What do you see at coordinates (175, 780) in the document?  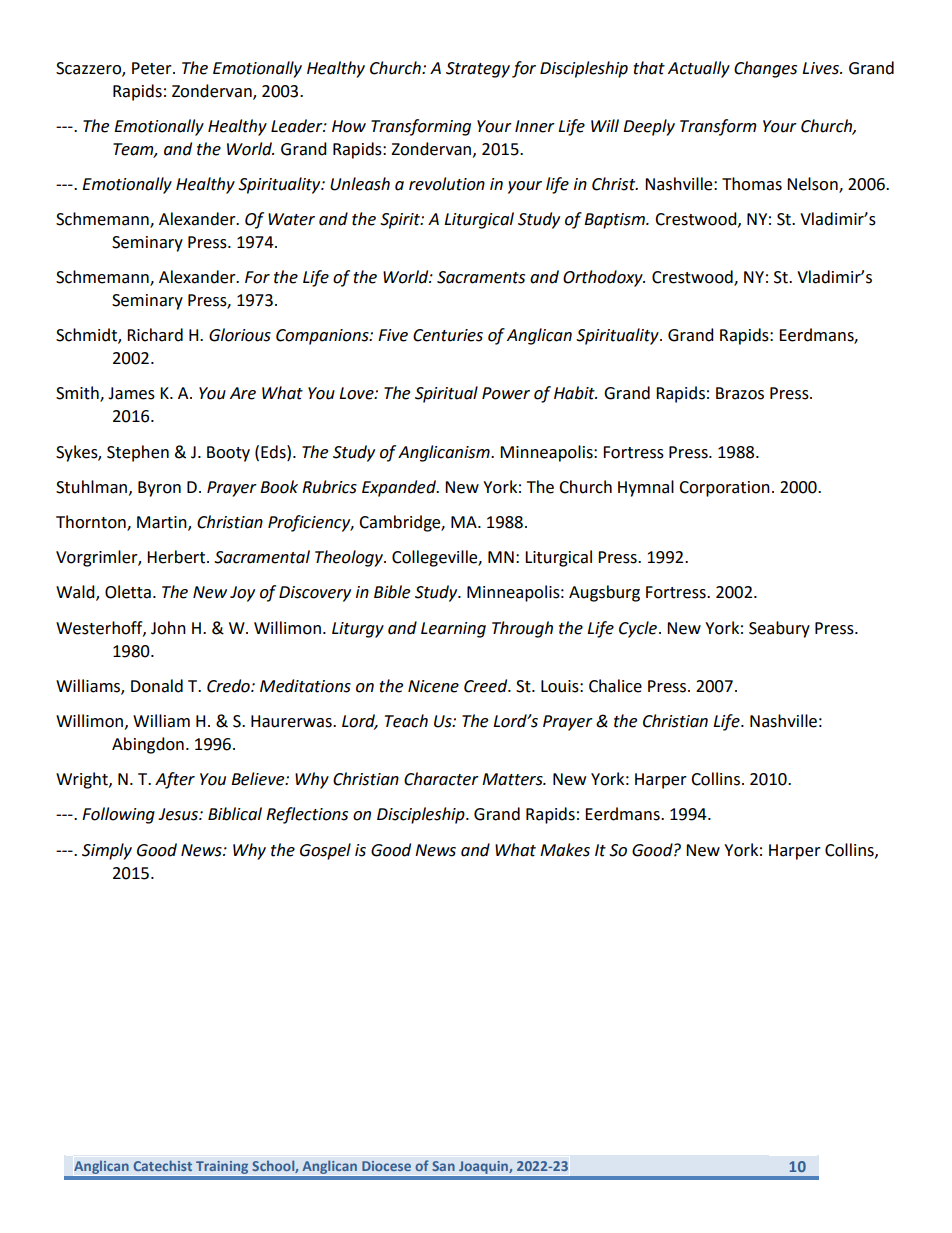 I see `After` at bounding box center [175, 780].
